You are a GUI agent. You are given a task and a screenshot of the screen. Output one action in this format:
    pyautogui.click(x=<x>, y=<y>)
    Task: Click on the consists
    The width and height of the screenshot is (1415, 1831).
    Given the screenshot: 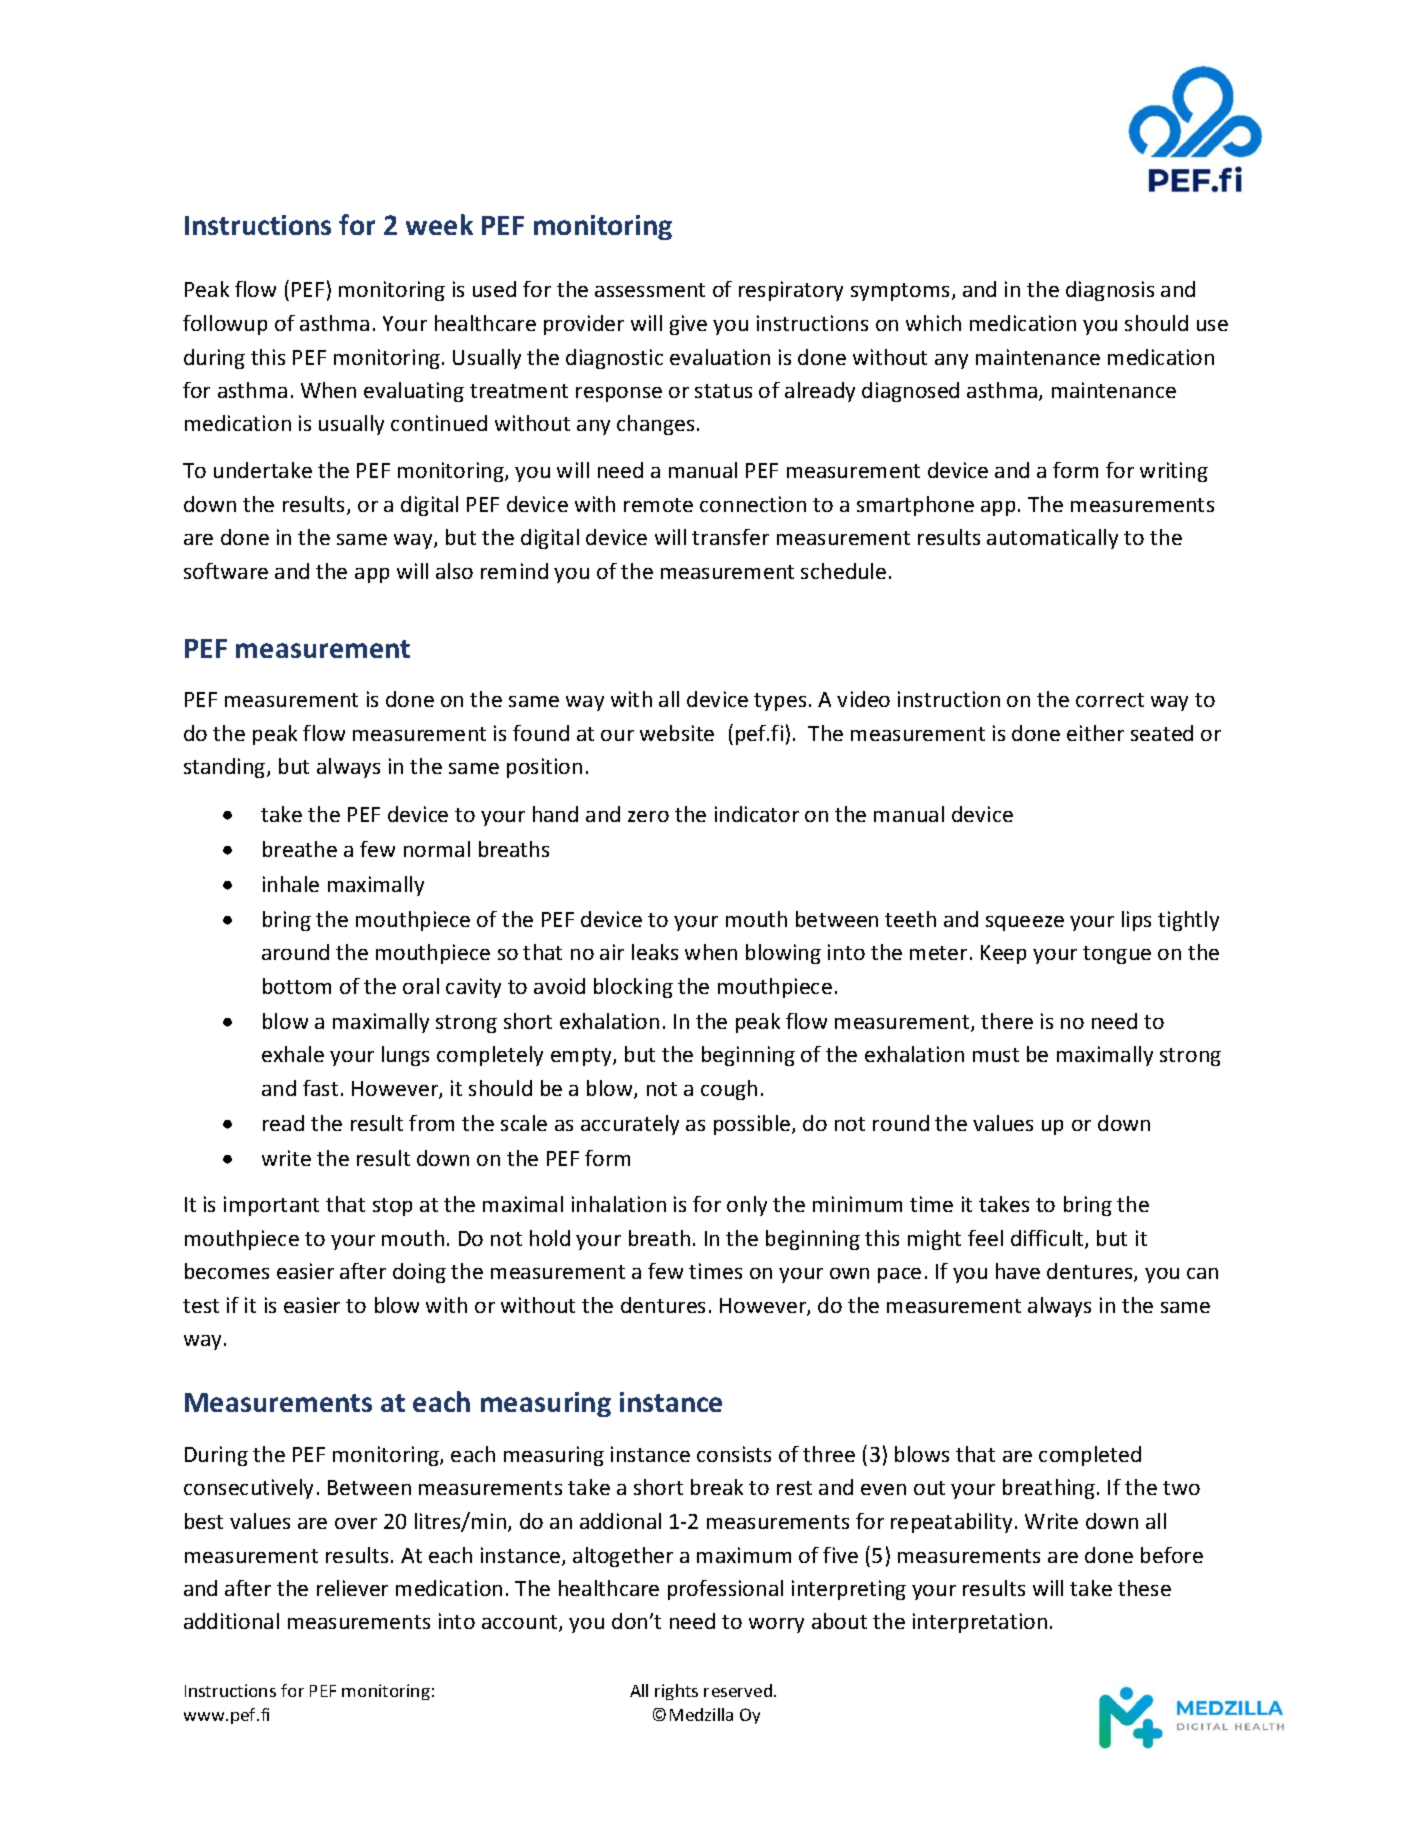 What is the action you would take?
    pyautogui.click(x=734, y=1454)
